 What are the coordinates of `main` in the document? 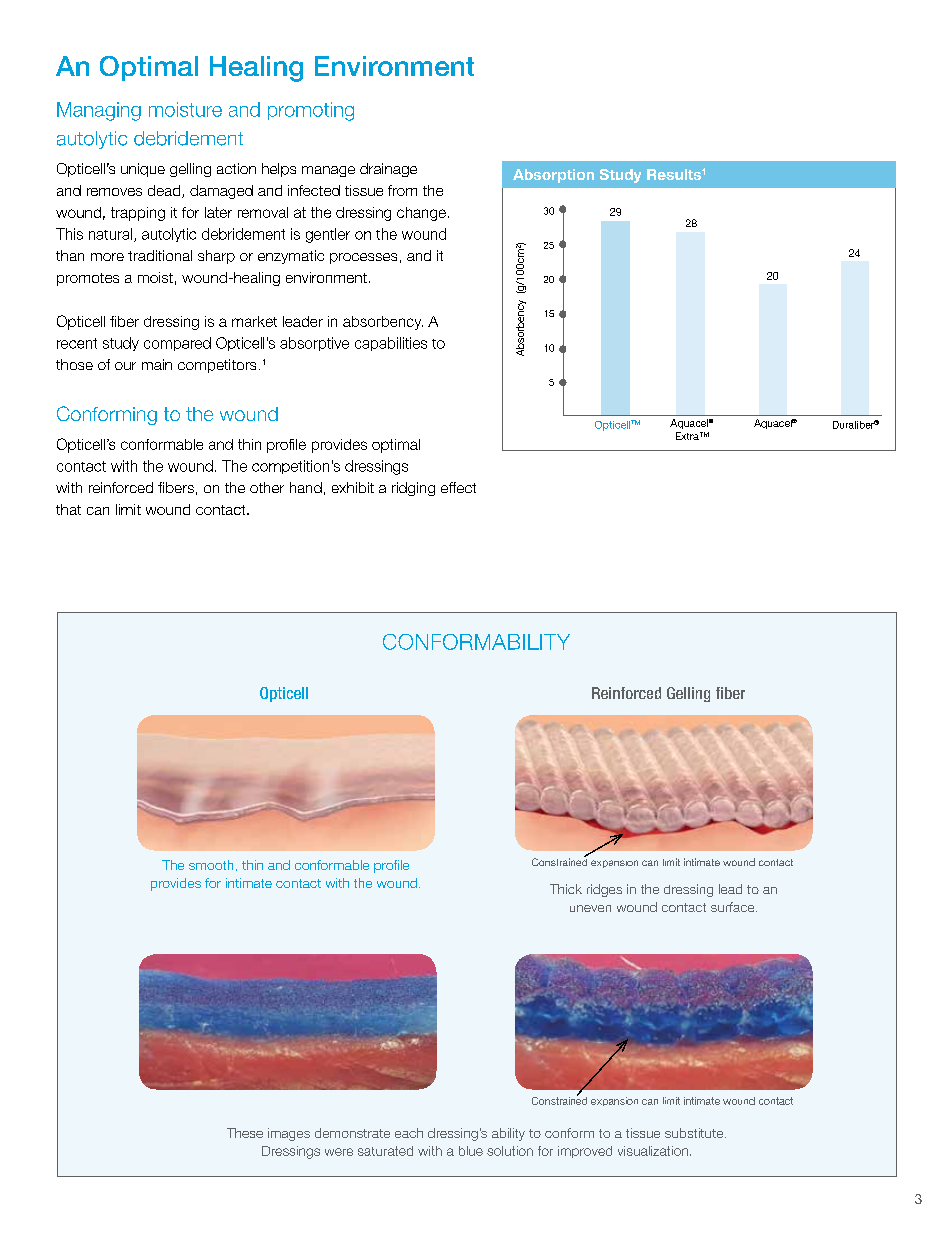 It's located at (157, 364).
